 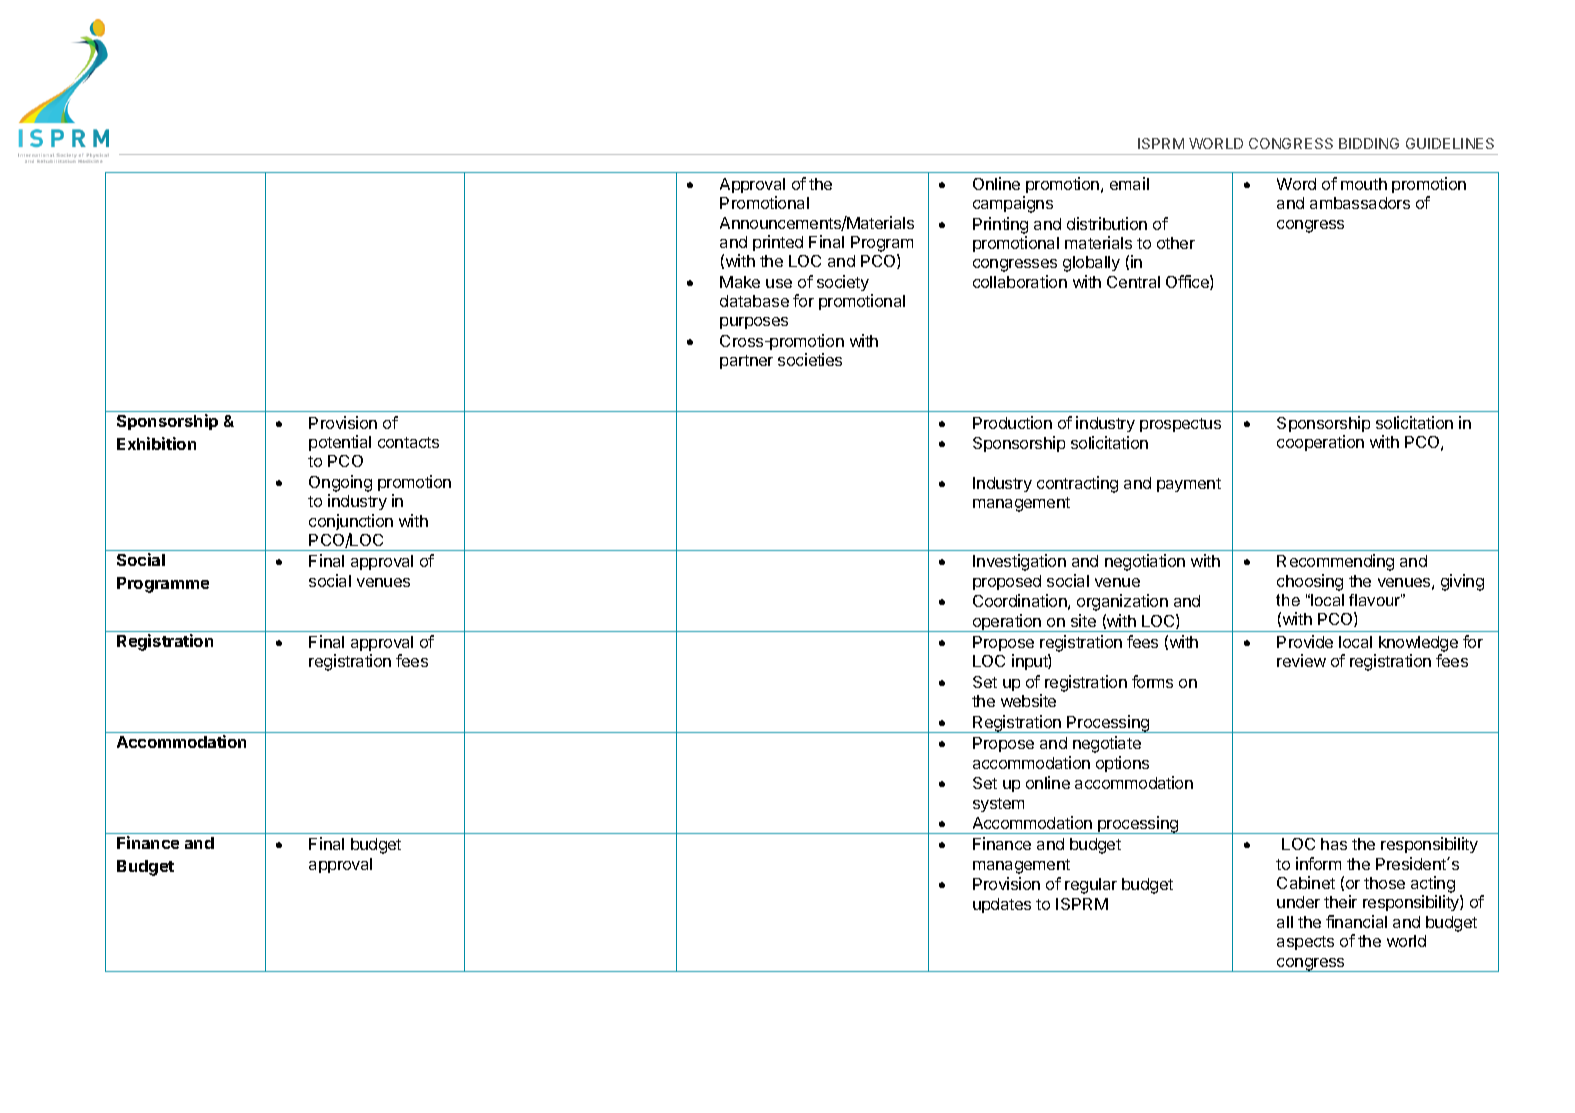 What do you see at coordinates (340, 443) in the screenshot?
I see `potential` at bounding box center [340, 443].
